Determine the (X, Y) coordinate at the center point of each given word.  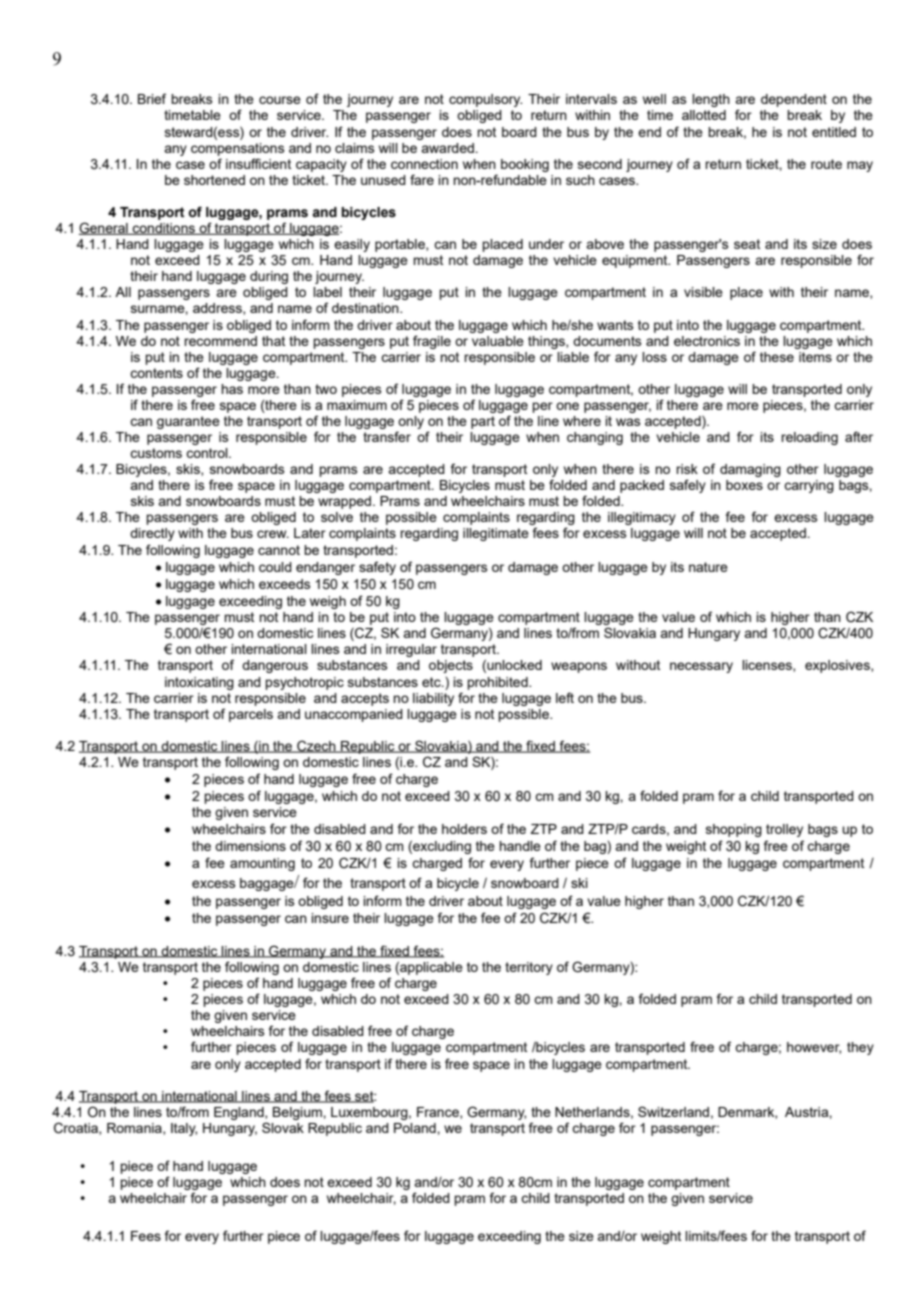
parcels (251, 715)
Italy (184, 1129)
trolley (784, 830)
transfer (387, 436)
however (814, 1048)
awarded (448, 148)
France (439, 1113)
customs (156, 453)
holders (464, 829)
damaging (750, 470)
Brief (152, 98)
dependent (794, 100)
